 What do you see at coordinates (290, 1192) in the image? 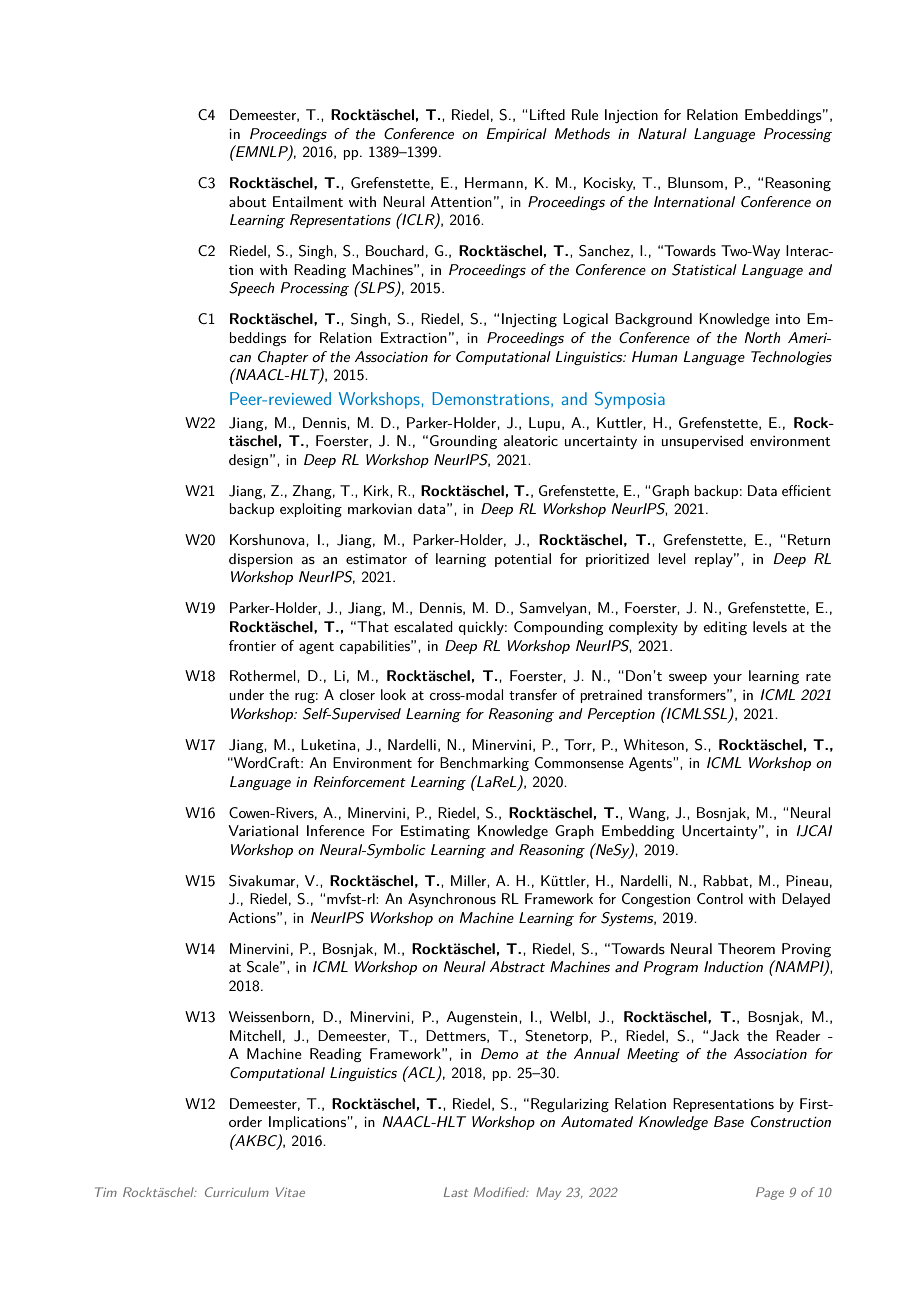
I see `Vitae` at bounding box center [290, 1192].
